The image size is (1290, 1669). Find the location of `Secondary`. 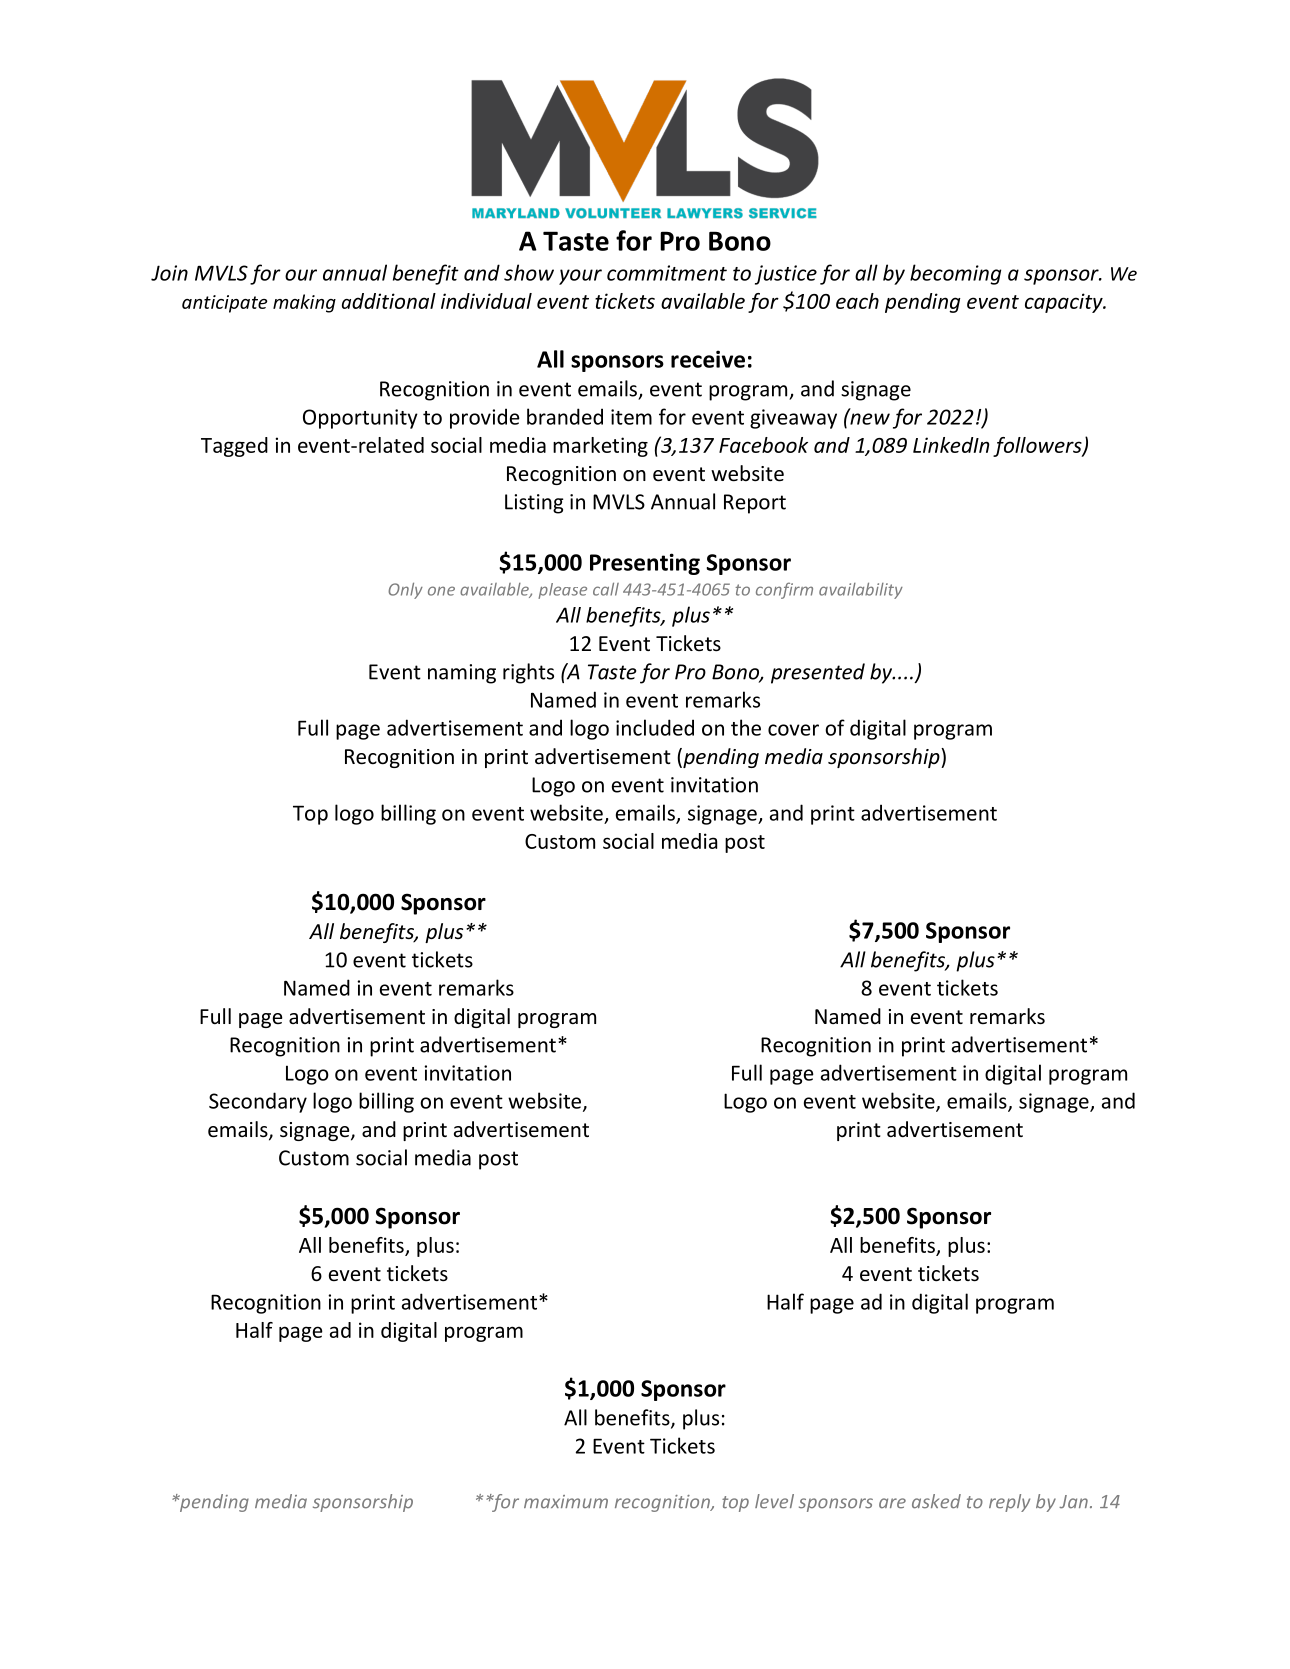

Secondary is located at coordinates (258, 1102).
